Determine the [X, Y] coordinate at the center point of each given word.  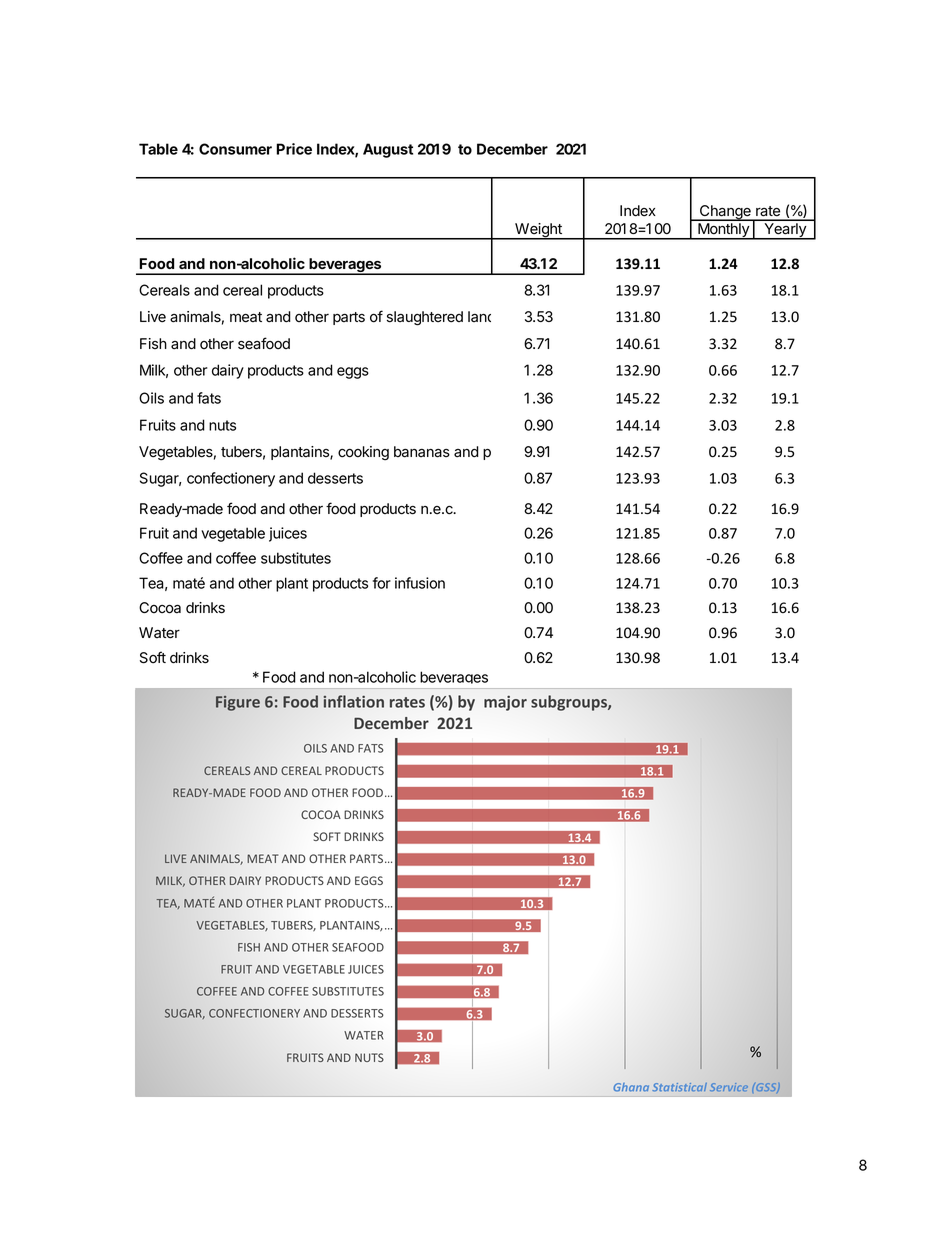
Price [294, 149]
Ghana [631, 1087]
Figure [238, 703]
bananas [422, 452]
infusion [420, 583]
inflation [353, 701]
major [505, 703]
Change [725, 213]
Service [729, 1087]
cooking [363, 453]
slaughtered [425, 318]
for [382, 583]
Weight [538, 231]
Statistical [679, 1087]
